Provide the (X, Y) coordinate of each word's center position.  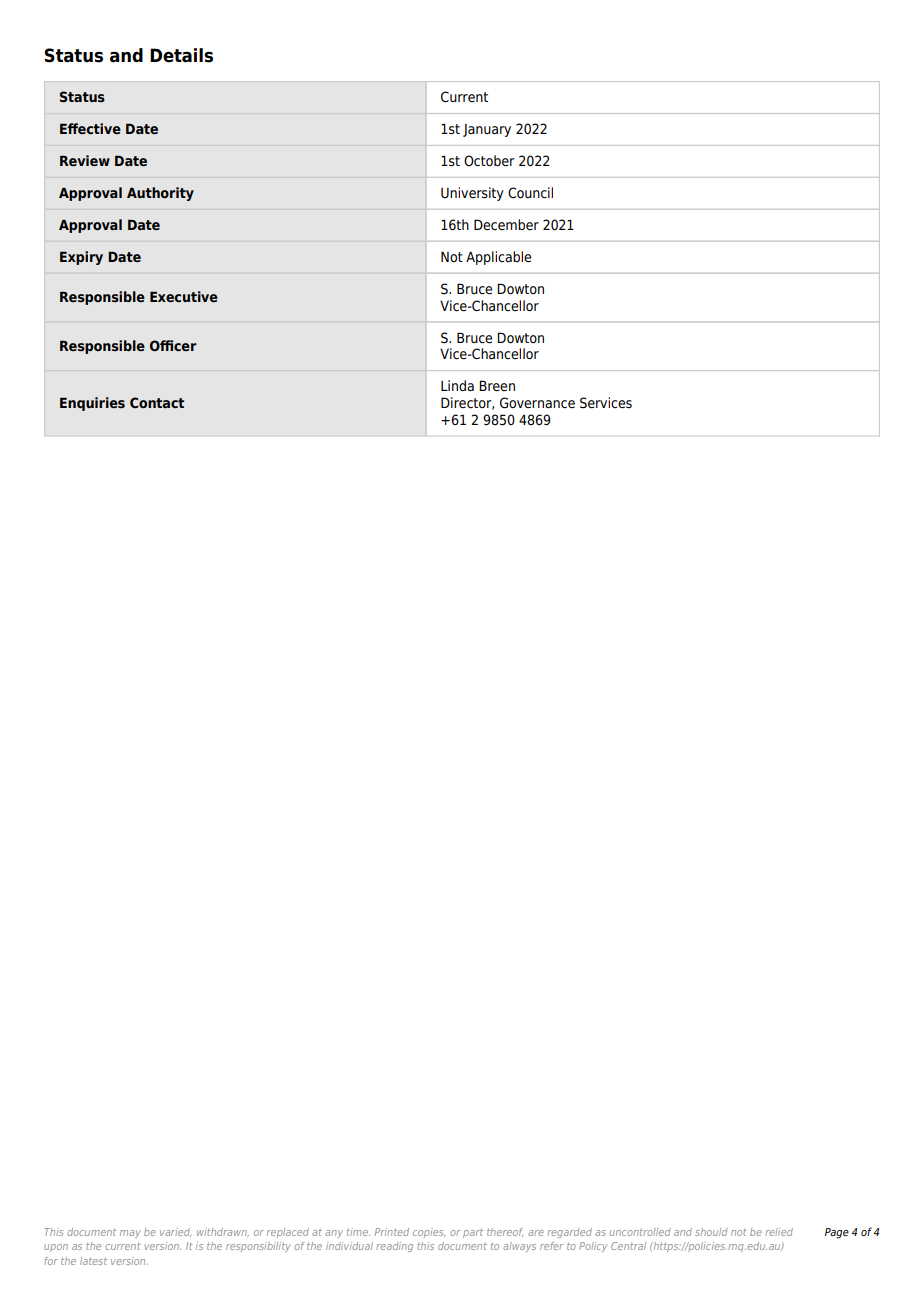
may (130, 1234)
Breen (497, 386)
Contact (157, 402)
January (487, 130)
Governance (537, 403)
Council (530, 193)
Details (181, 55)
